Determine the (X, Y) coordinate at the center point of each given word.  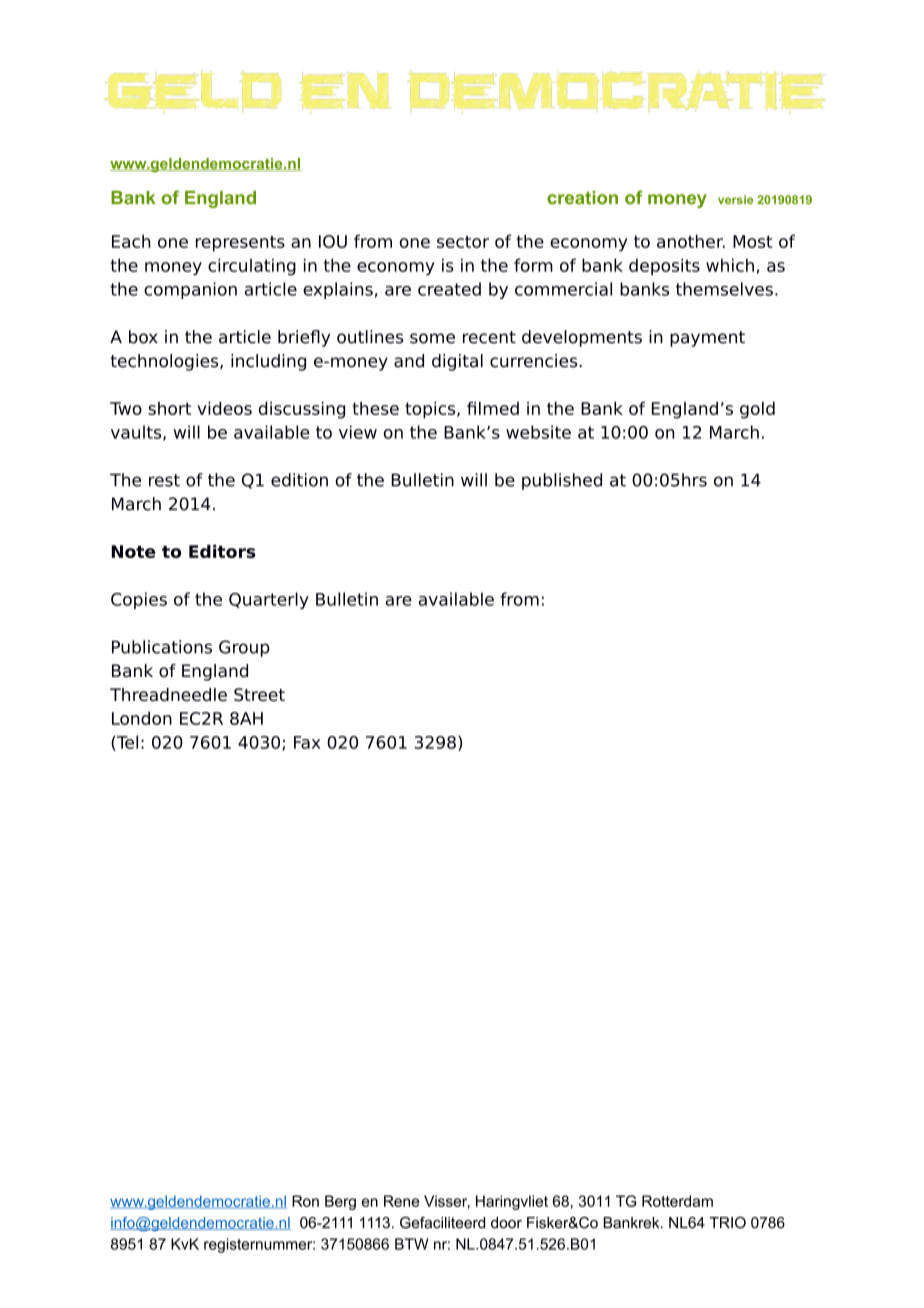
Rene (401, 1201)
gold (757, 410)
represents (240, 243)
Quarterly (269, 600)
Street (259, 694)
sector (463, 241)
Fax (307, 742)
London (142, 718)
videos (224, 408)
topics (431, 410)
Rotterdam (677, 1201)
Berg (340, 1202)
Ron (305, 1201)
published (562, 481)
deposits (664, 267)
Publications (162, 647)
